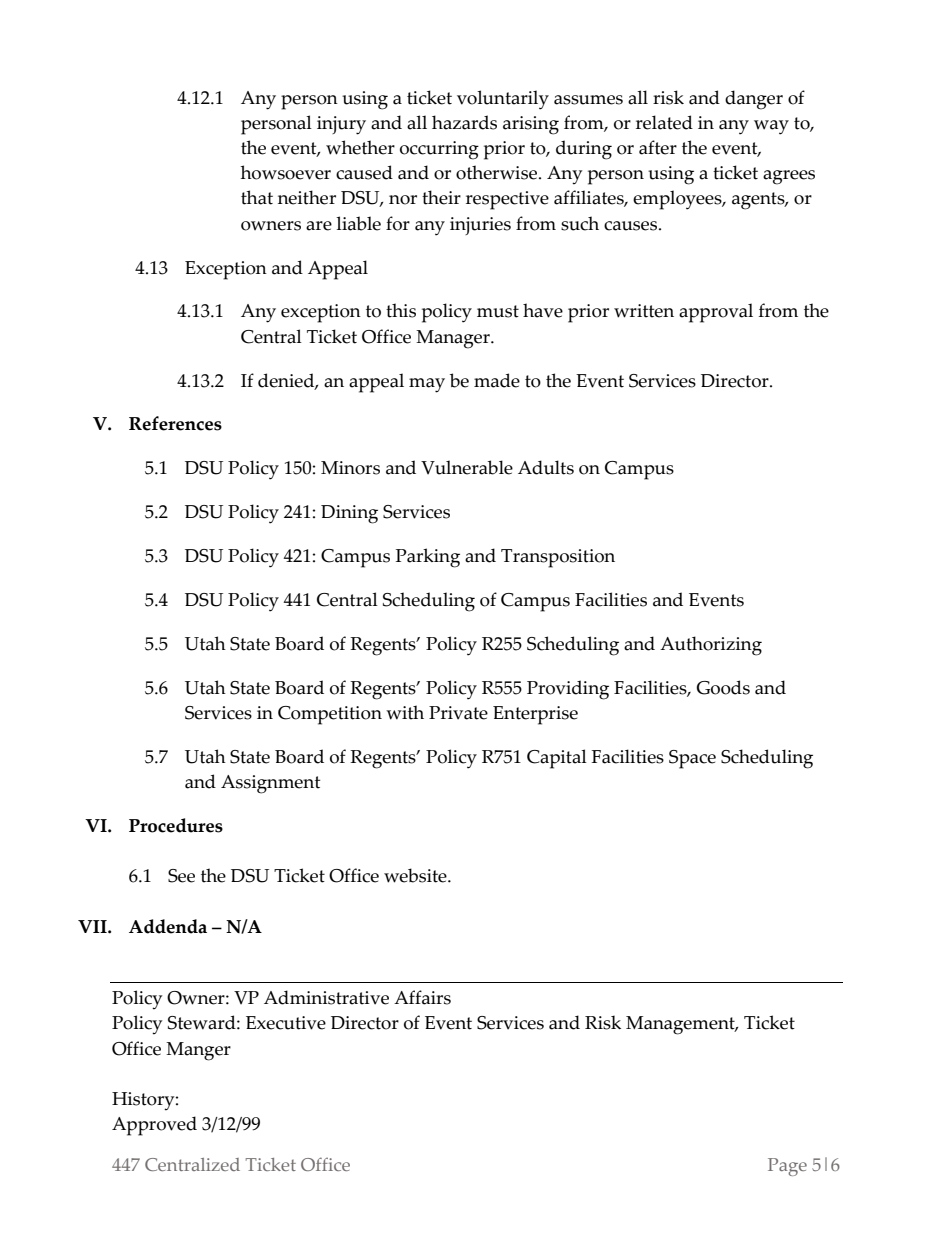  I want to click on Assignment, so click(270, 784).
